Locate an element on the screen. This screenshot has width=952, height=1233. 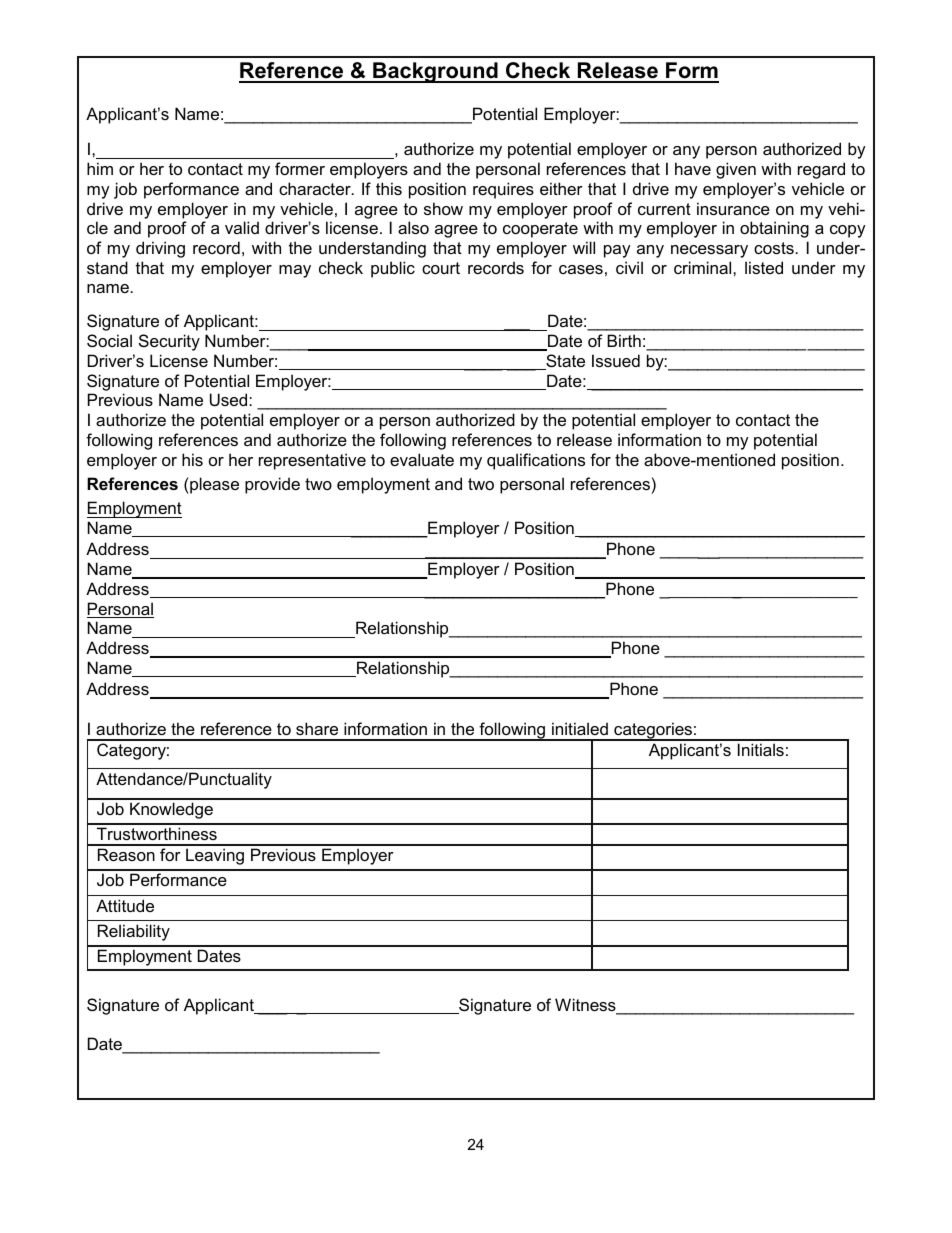
him is located at coordinates (100, 168).
